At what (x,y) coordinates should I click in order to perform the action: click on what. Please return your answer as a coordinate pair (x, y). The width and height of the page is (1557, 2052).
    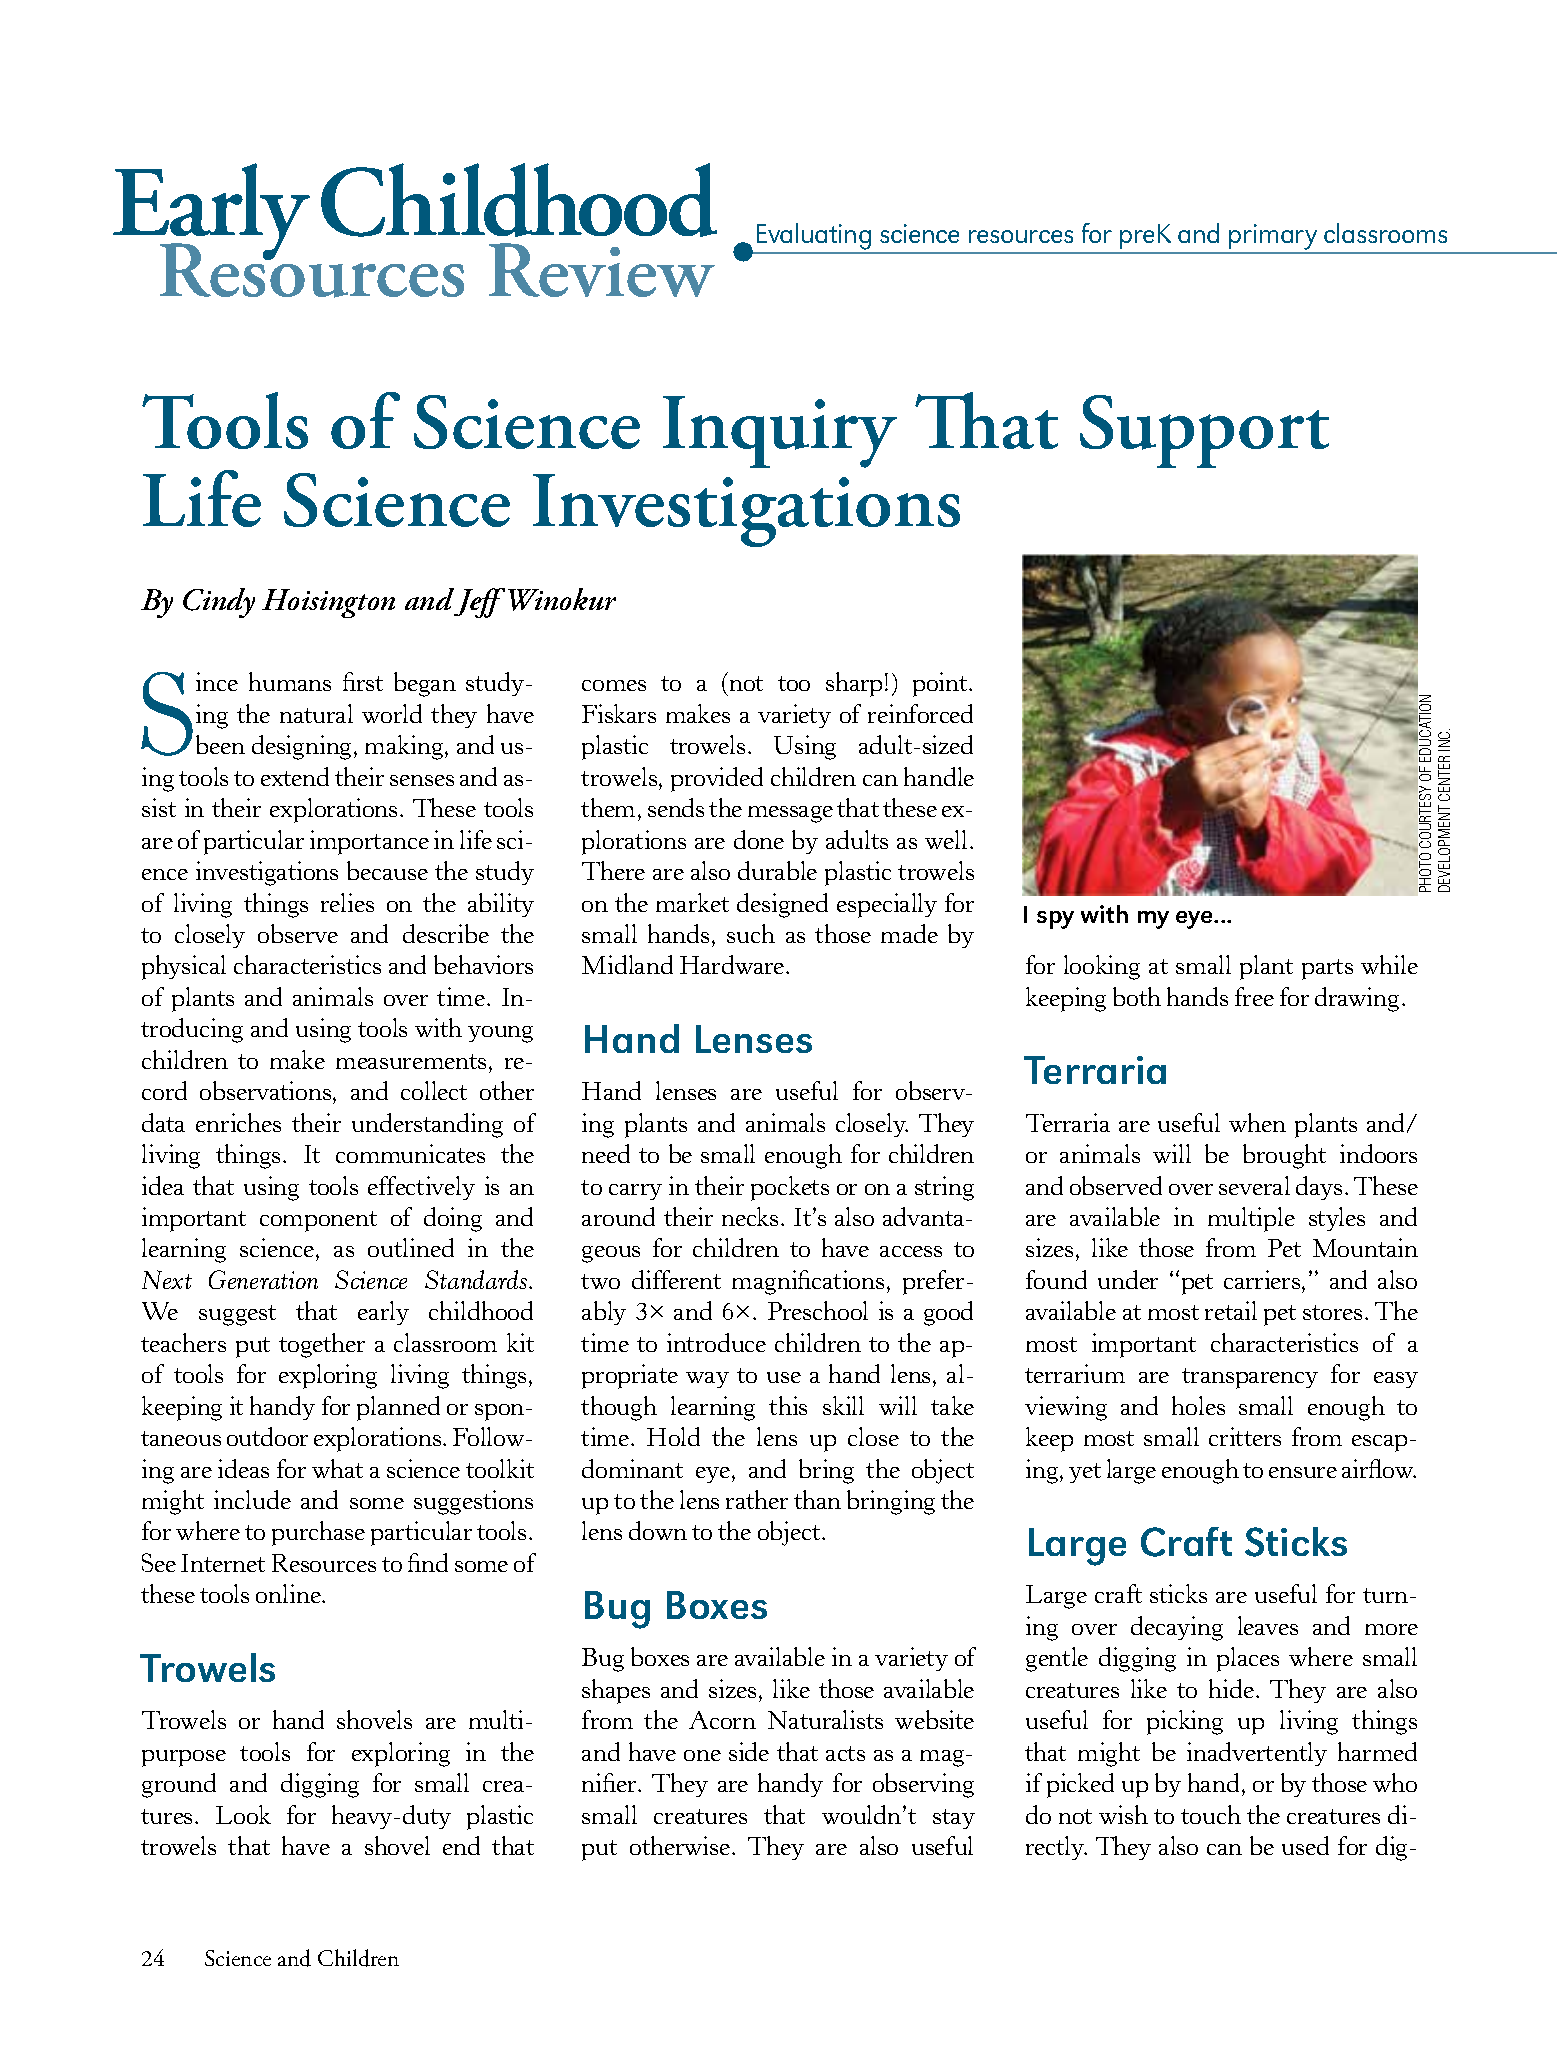
    Looking at the image, I should click on (337, 1468).
